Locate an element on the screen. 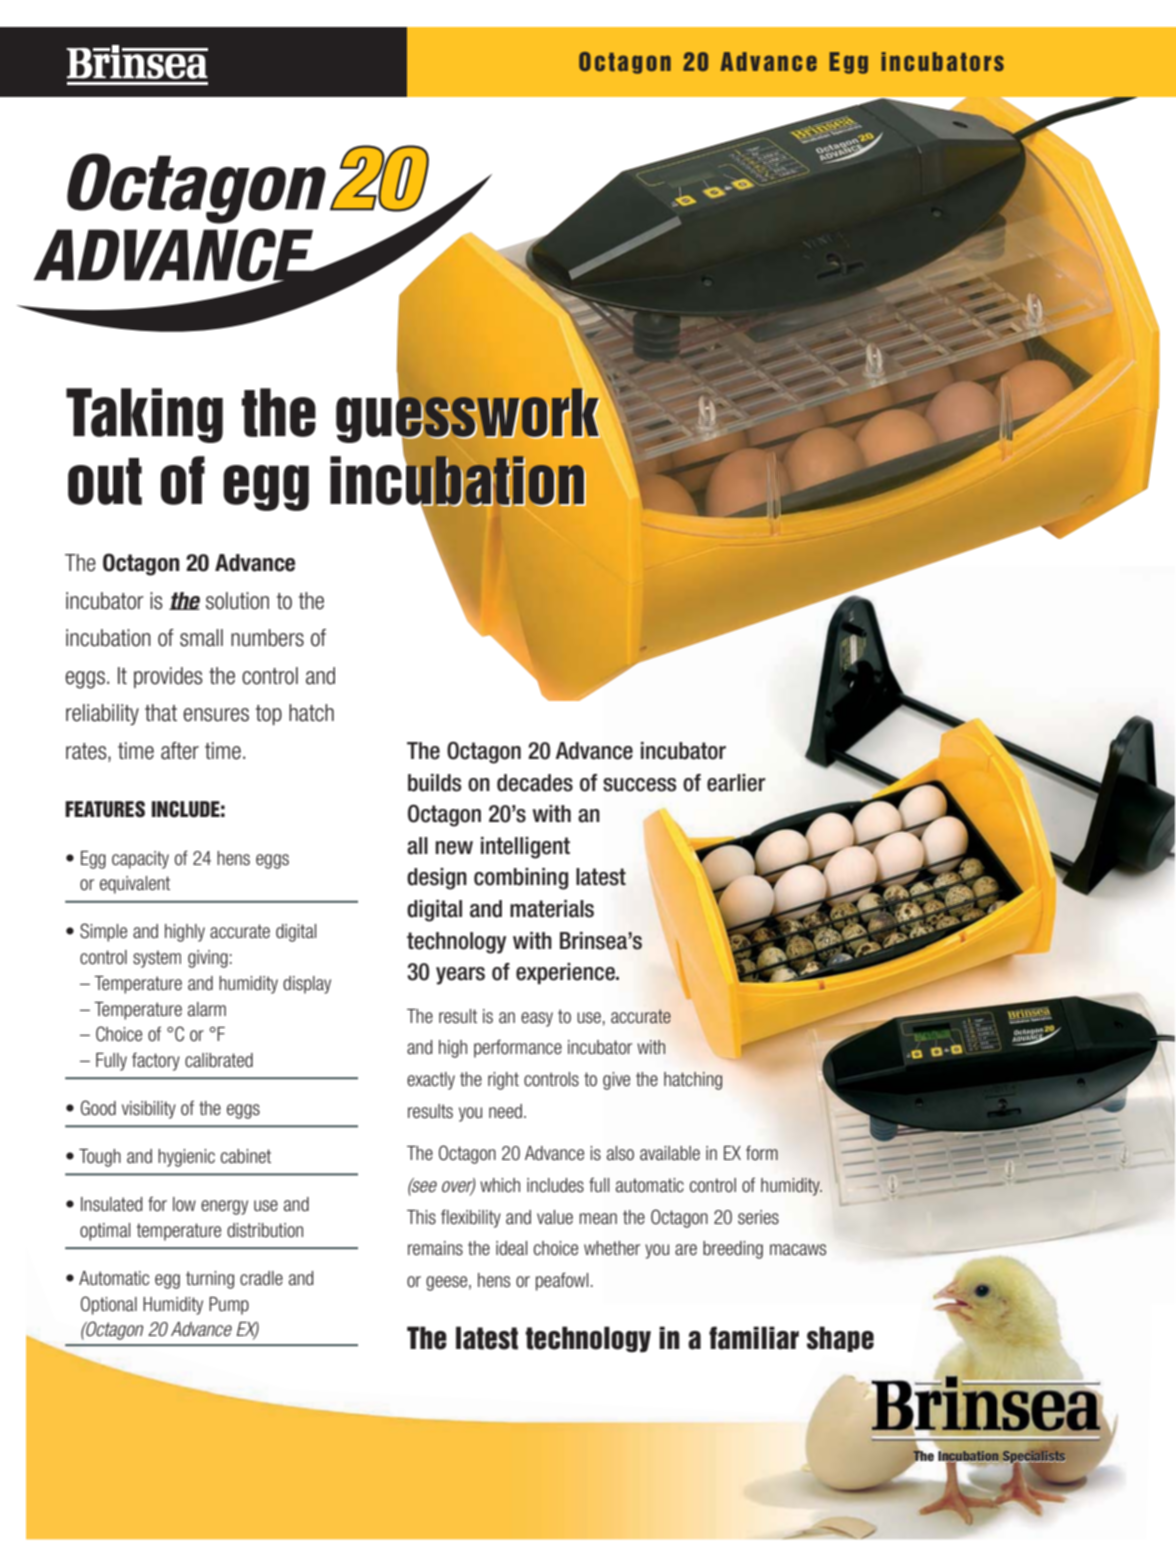 The width and height of the screenshot is (1176, 1568). remains is located at coordinates (435, 1248).
